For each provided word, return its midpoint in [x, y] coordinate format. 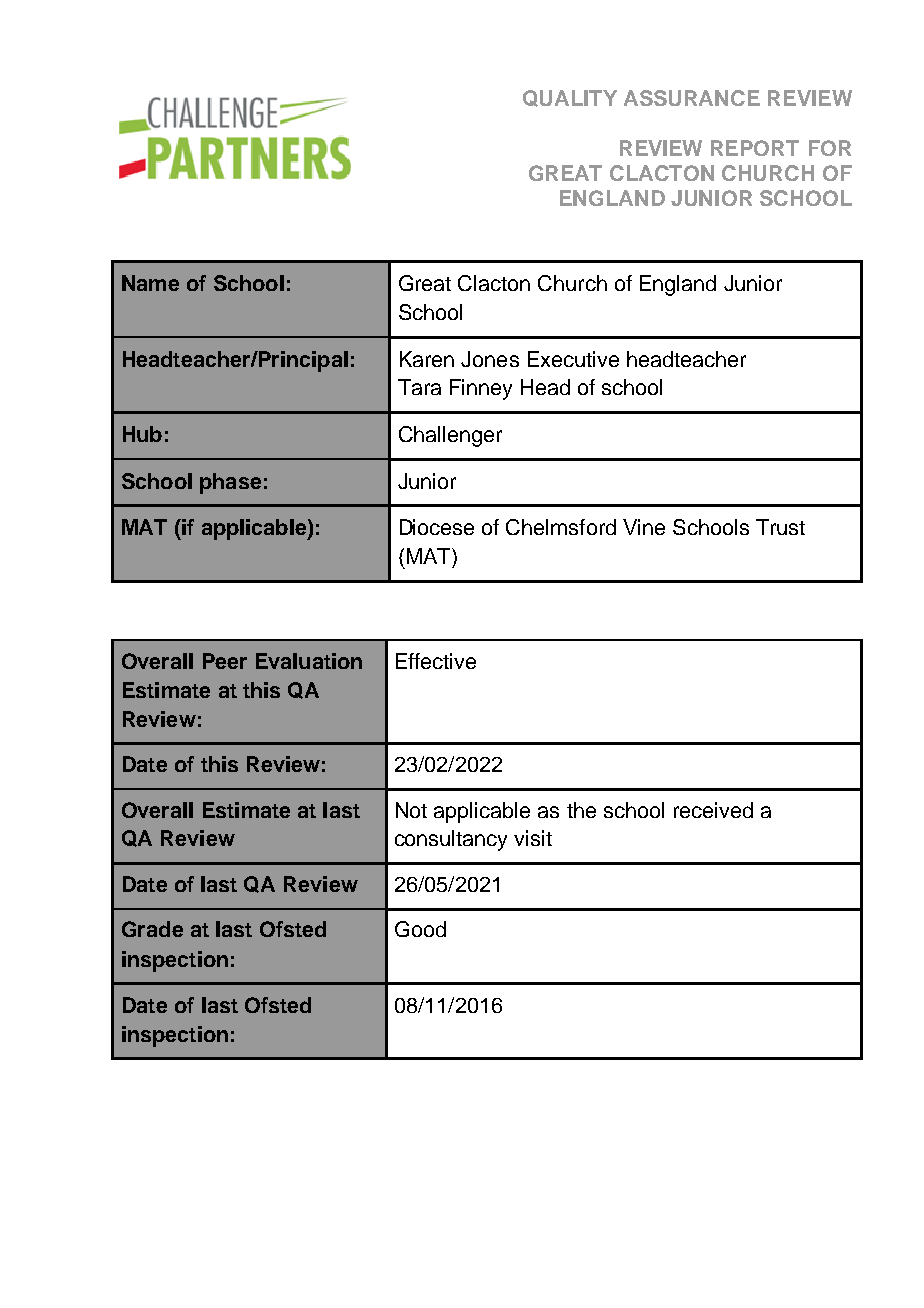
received [713, 810]
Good [420, 929]
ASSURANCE [692, 98]
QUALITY [570, 98]
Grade [152, 929]
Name [150, 283]
